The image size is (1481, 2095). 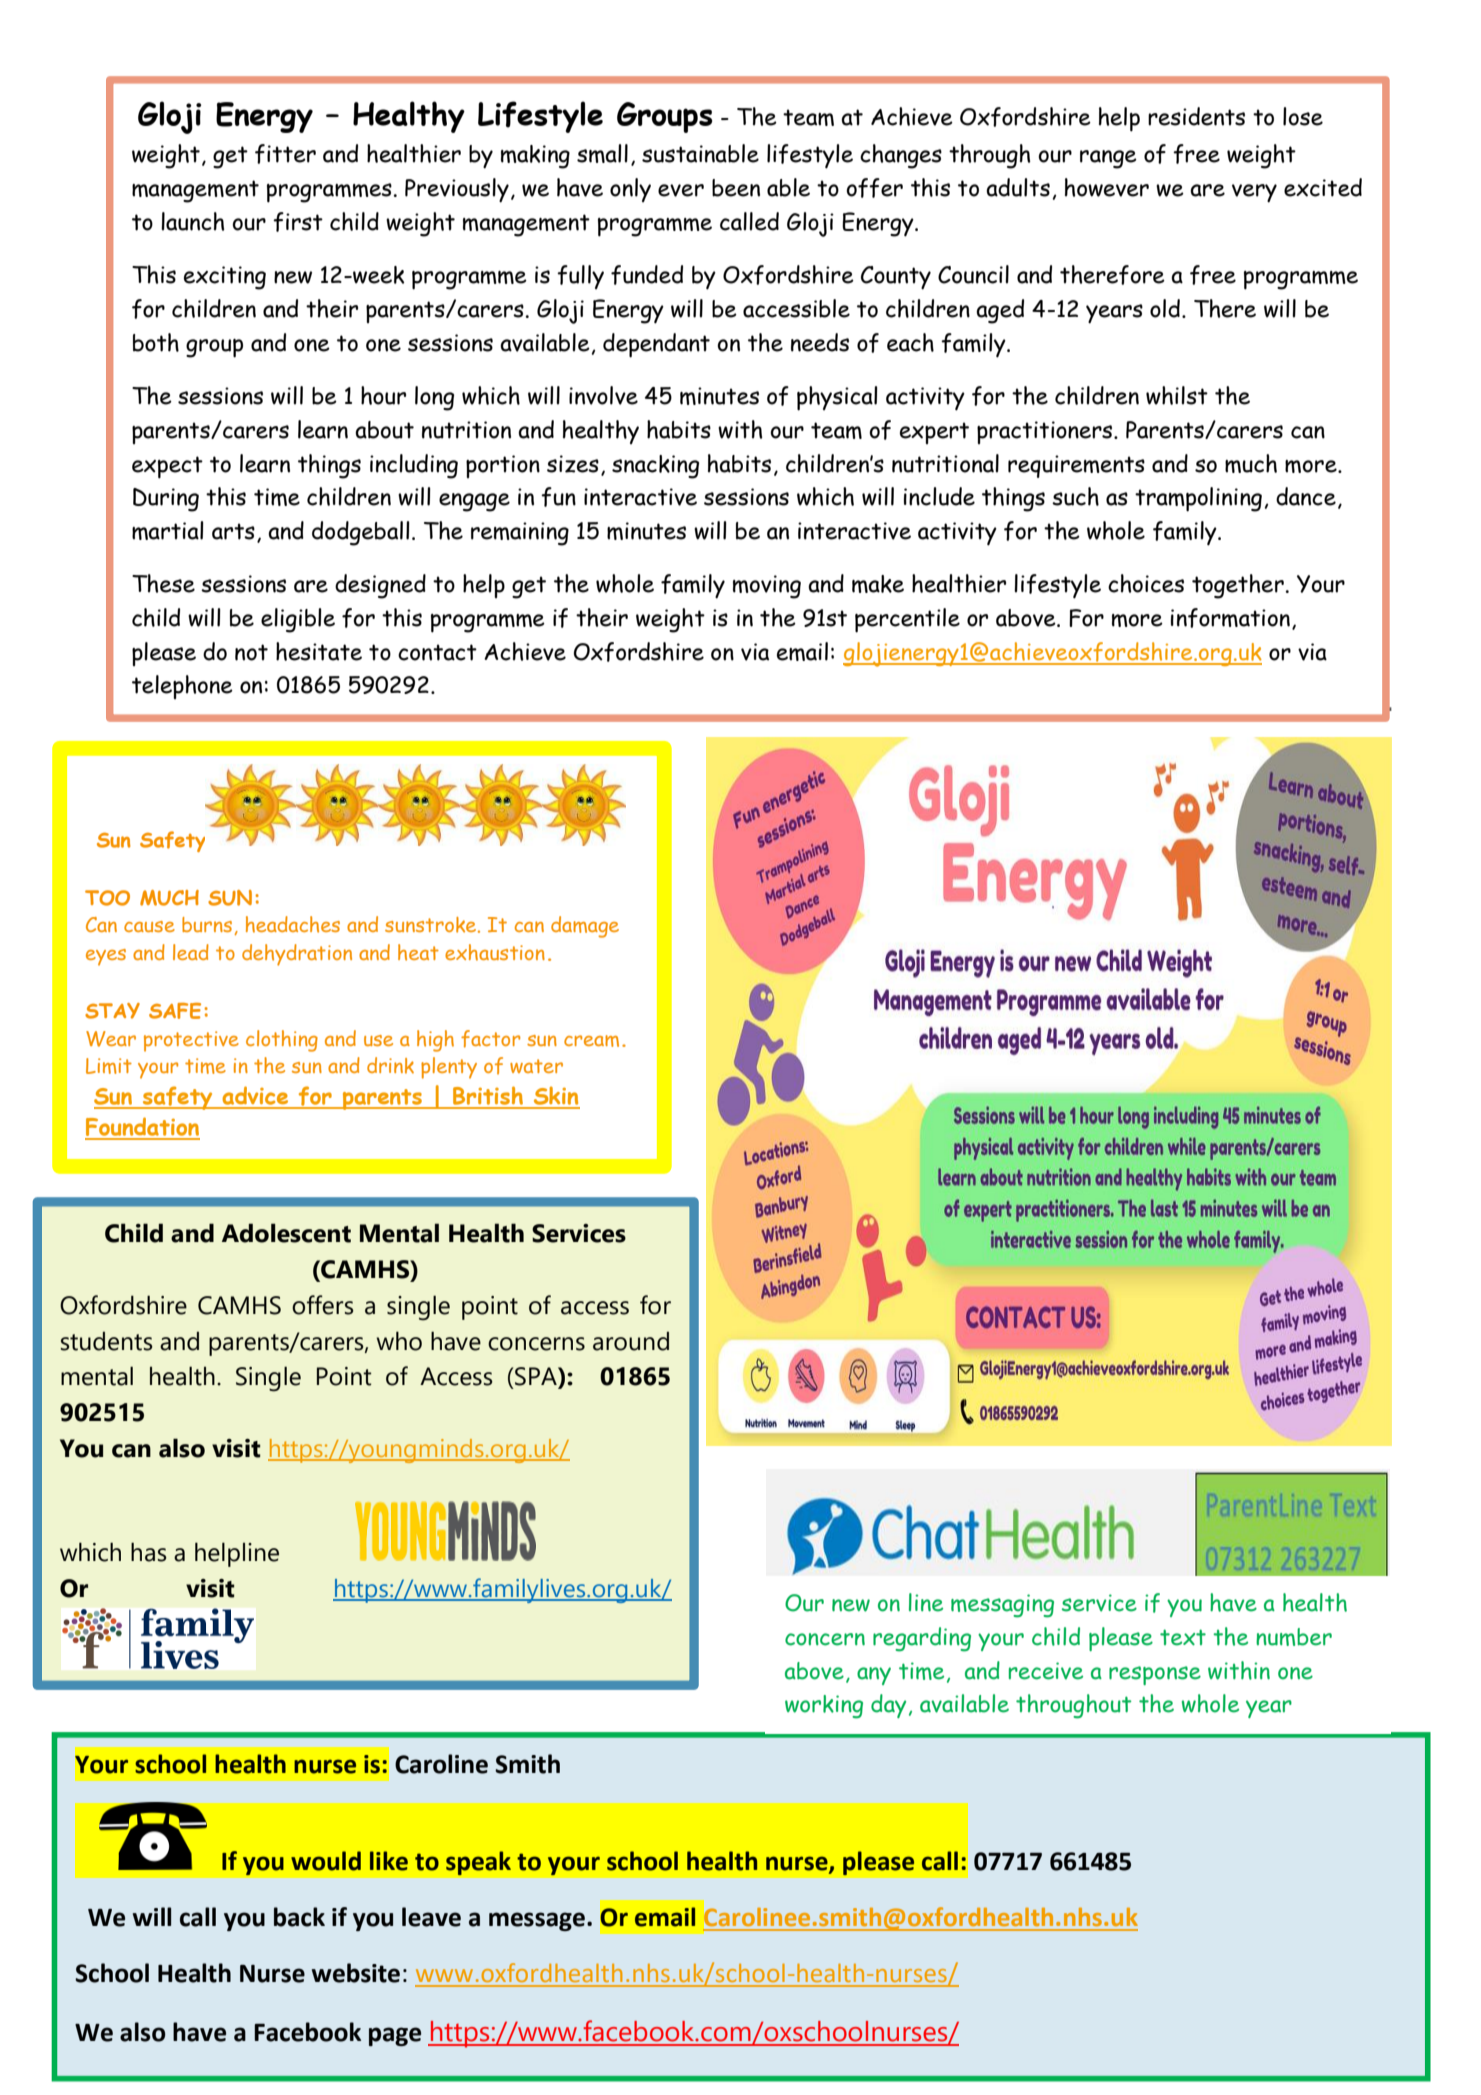 What do you see at coordinates (299, 1917) in the page?
I see `back` at bounding box center [299, 1917].
